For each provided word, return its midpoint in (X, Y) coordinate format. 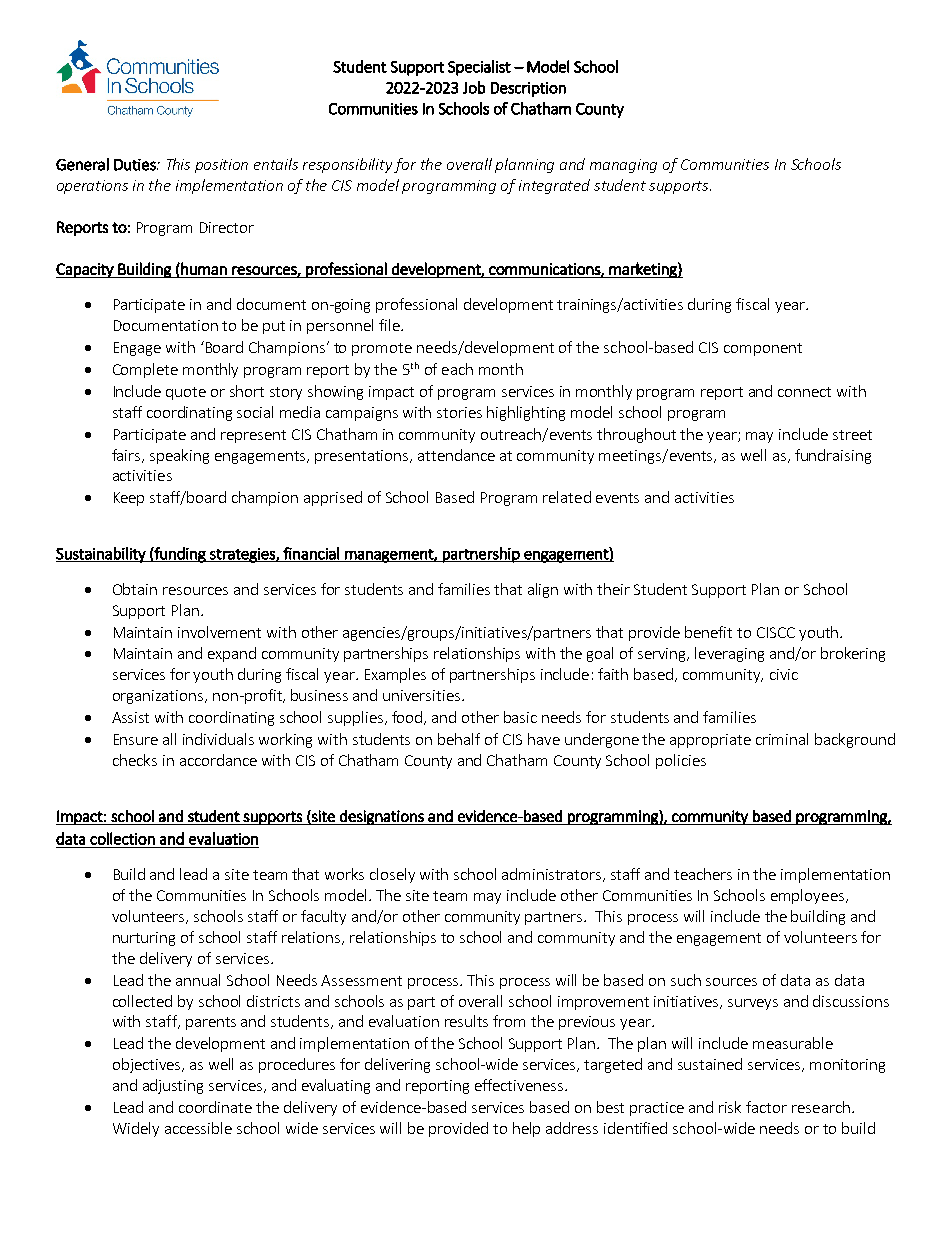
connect (804, 392)
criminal (782, 739)
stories (459, 412)
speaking (179, 456)
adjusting (173, 1086)
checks (135, 760)
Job (474, 87)
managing (623, 166)
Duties (136, 165)
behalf (459, 739)
